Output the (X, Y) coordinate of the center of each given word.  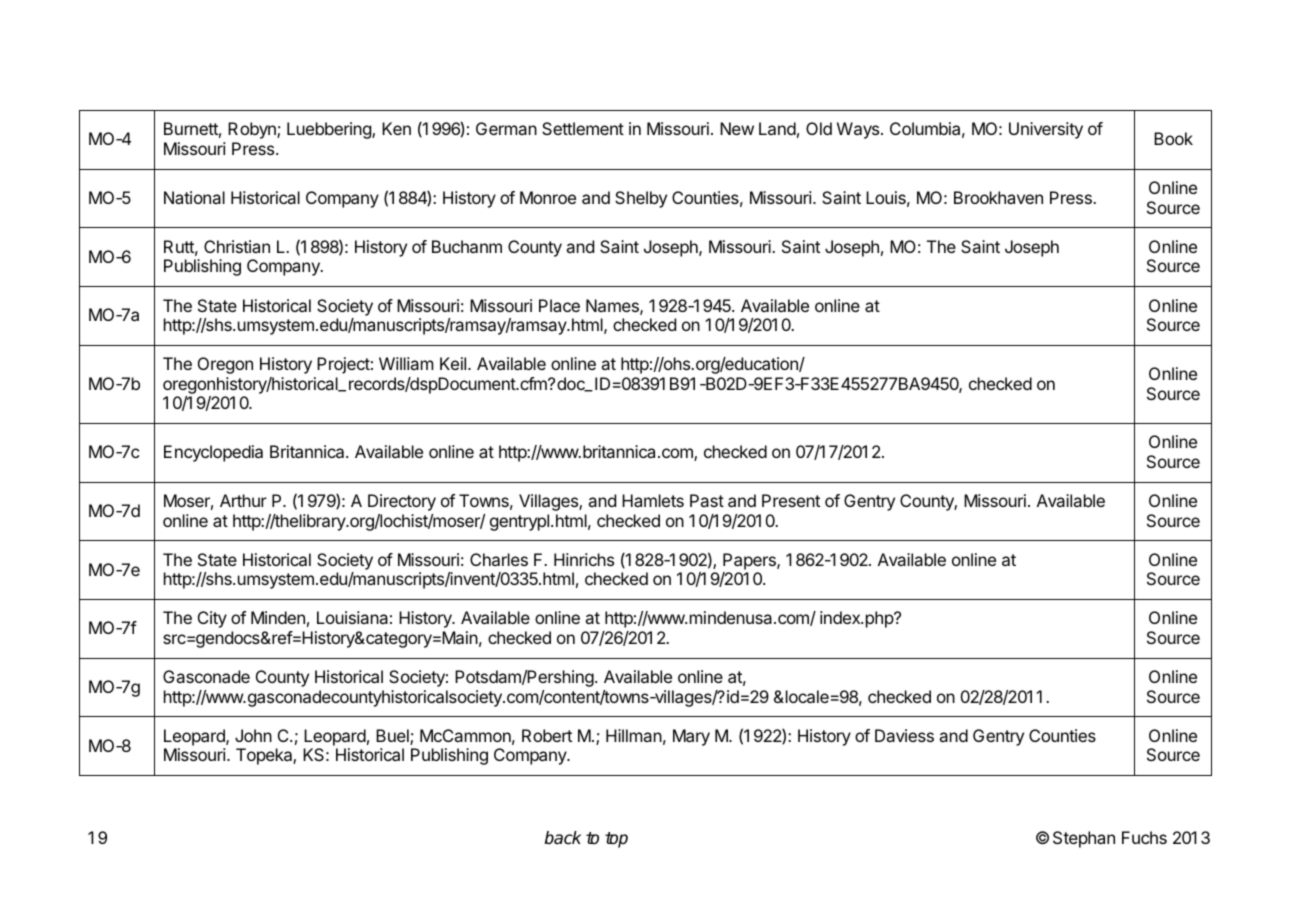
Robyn (253, 130)
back (563, 838)
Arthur (243, 500)
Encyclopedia (213, 453)
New (737, 128)
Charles (499, 559)
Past (707, 500)
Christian (237, 246)
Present (791, 500)
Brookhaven (998, 197)
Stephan (1084, 839)
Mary (691, 737)
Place (559, 305)
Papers (750, 561)
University (1046, 130)
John (253, 735)
